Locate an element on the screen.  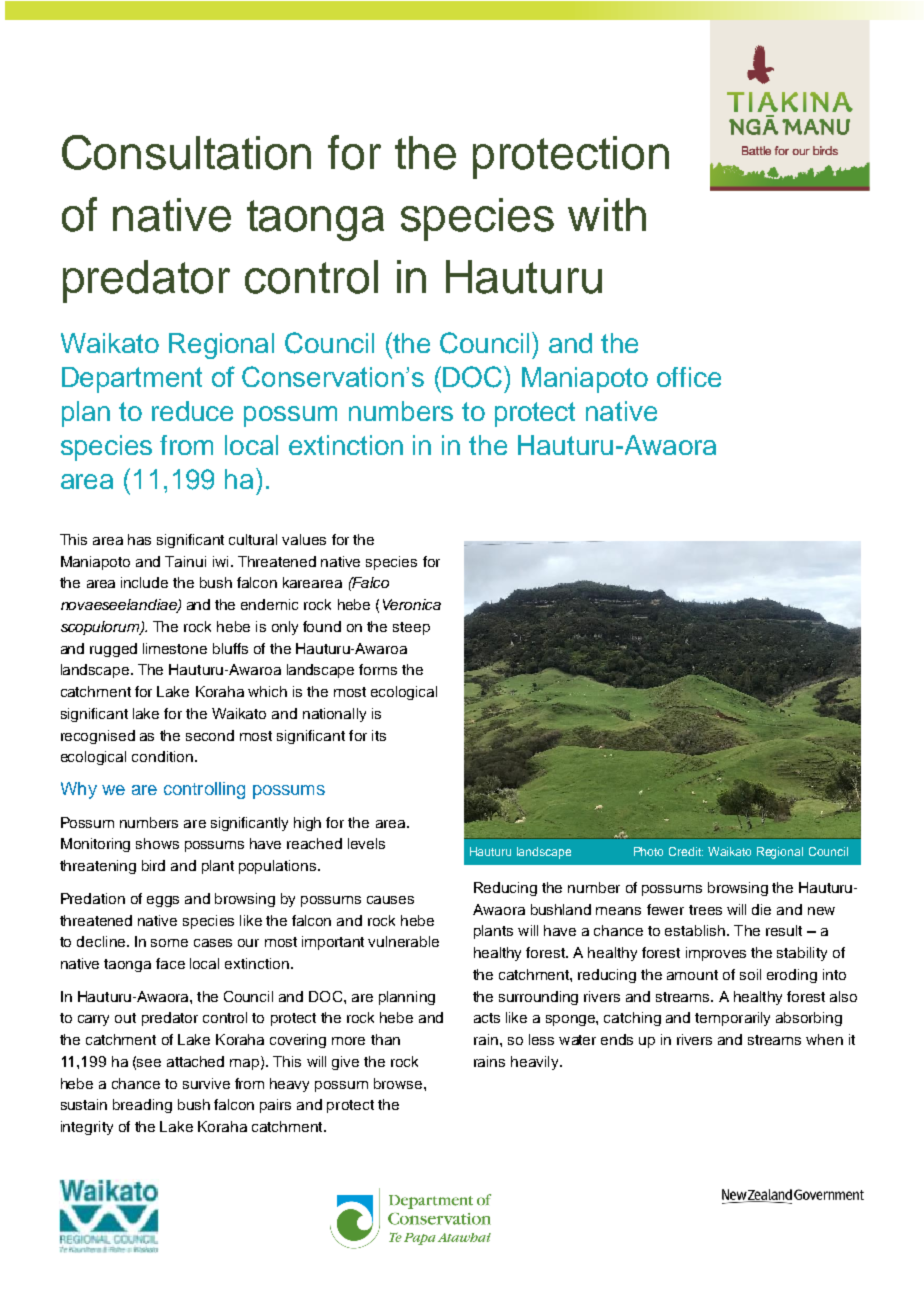
with is located at coordinates (607, 214).
